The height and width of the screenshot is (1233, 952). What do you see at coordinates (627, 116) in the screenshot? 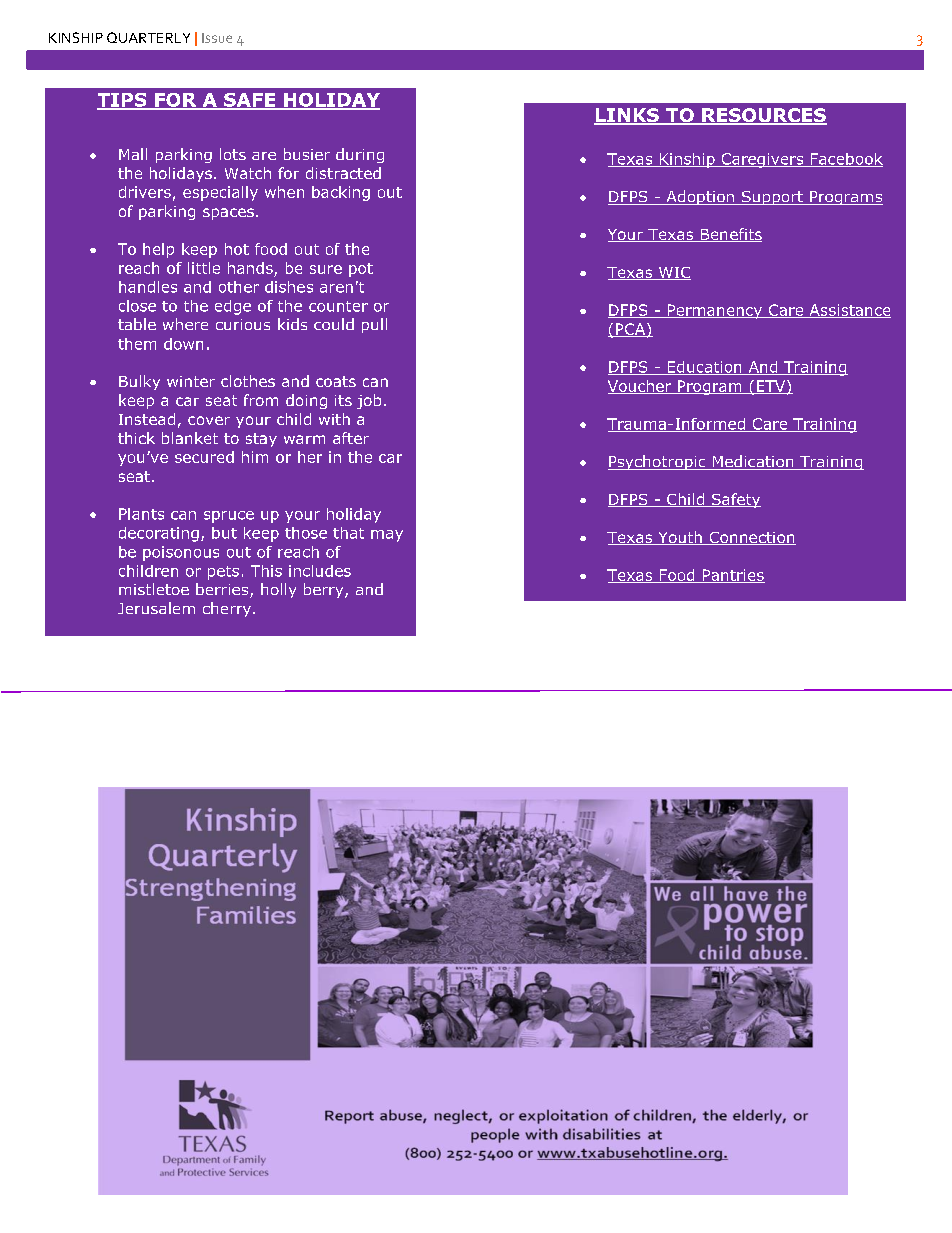
I see `LINKS` at bounding box center [627, 116].
